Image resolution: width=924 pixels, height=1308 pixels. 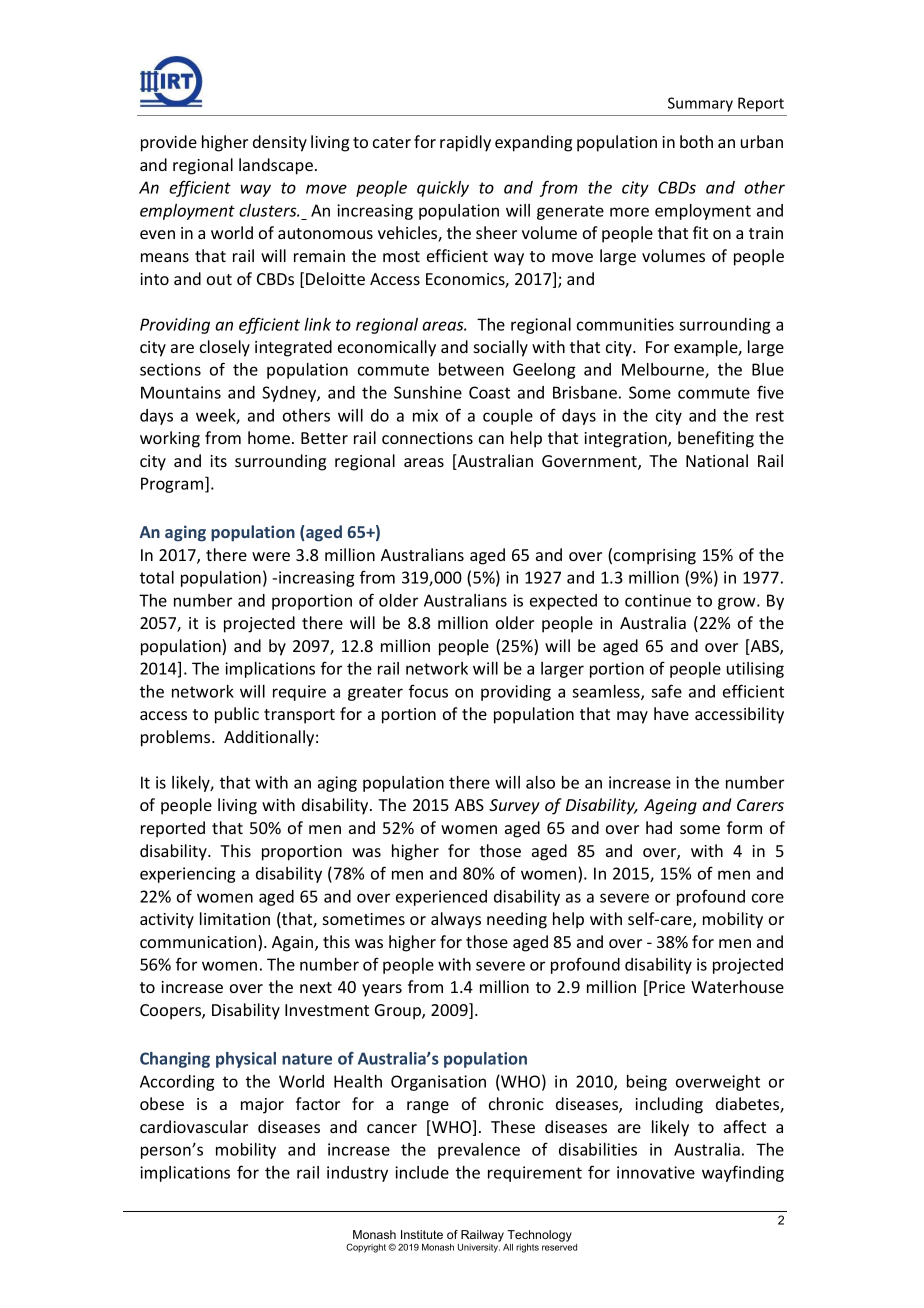 What do you see at coordinates (428, 691) in the page?
I see `focus` at bounding box center [428, 691].
